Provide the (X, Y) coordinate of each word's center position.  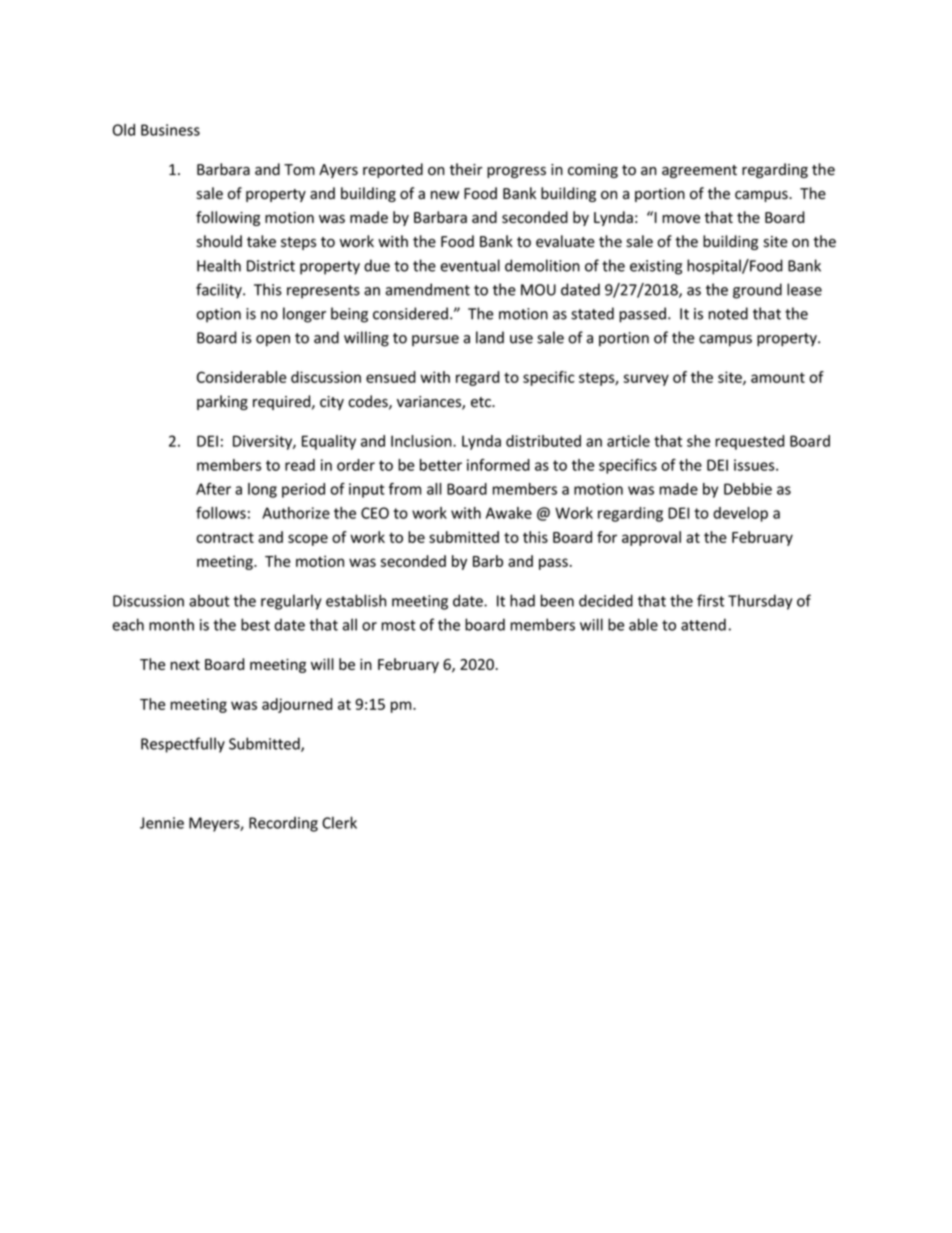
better (441, 465)
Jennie (162, 823)
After (213, 489)
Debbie (748, 489)
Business (170, 130)
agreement (699, 171)
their (465, 169)
